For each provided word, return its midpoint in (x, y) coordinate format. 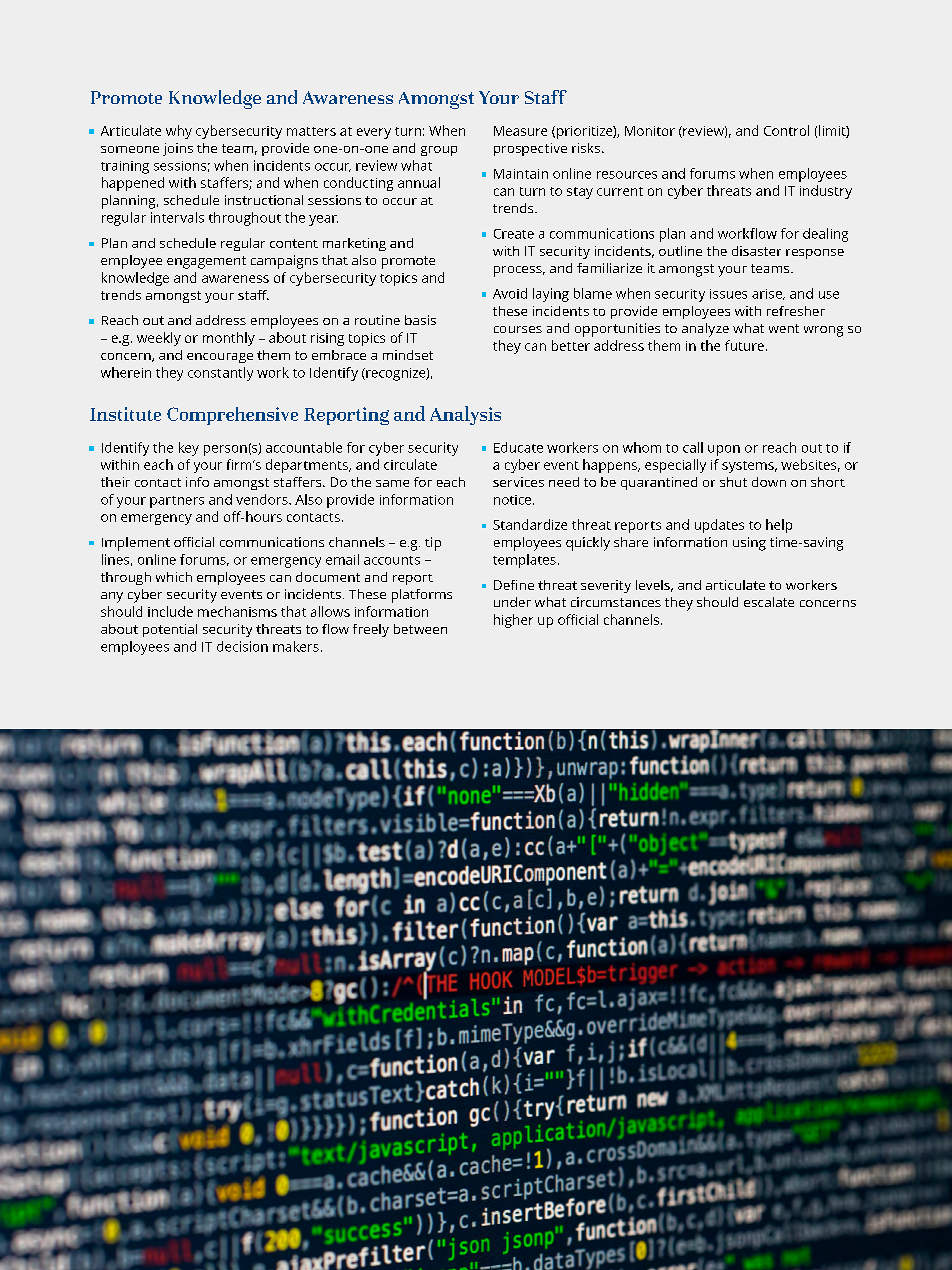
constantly (220, 374)
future (744, 345)
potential (170, 630)
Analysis (465, 415)
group (439, 151)
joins (178, 149)
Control (786, 130)
